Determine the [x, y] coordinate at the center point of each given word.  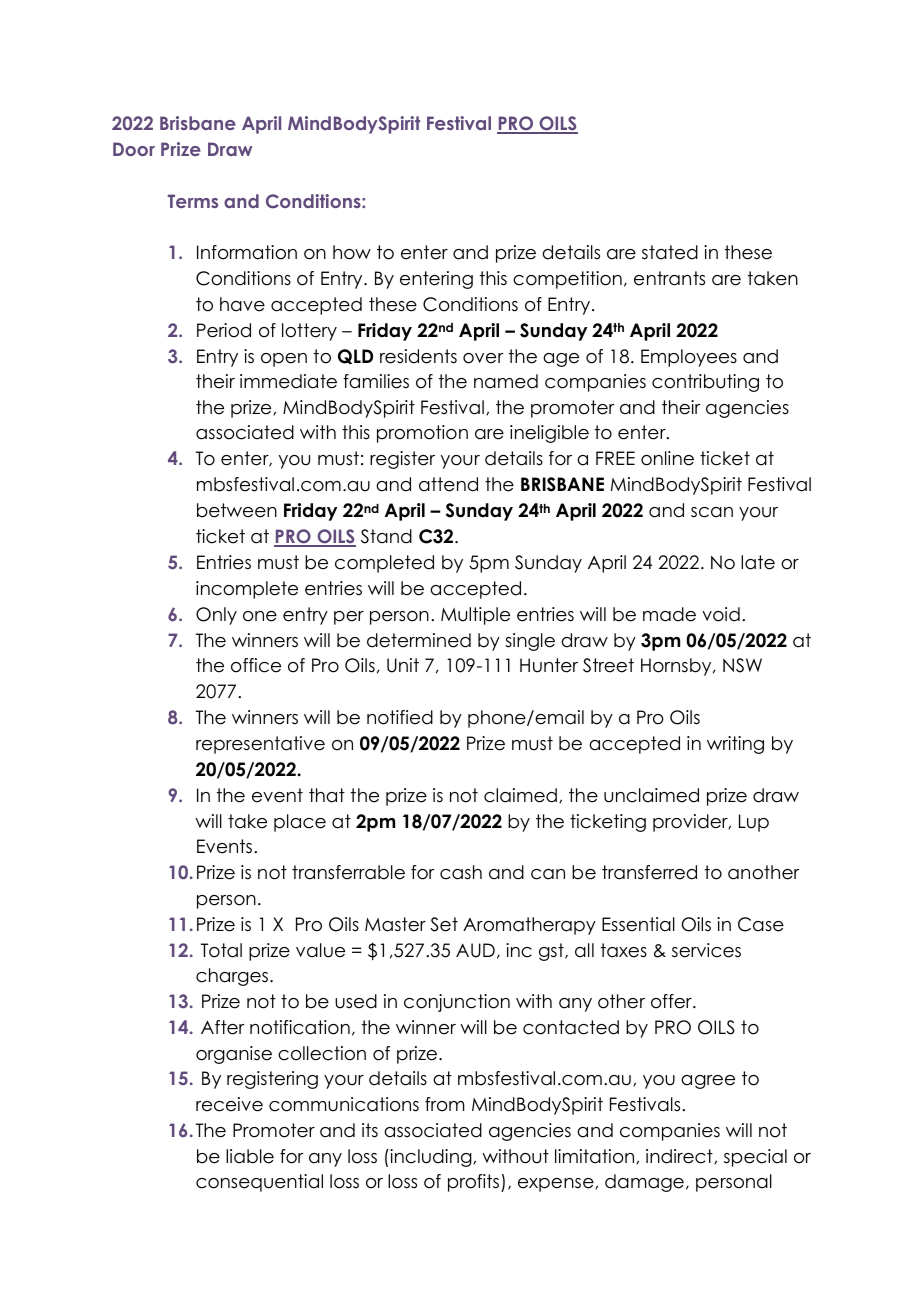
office [256, 665]
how [352, 252]
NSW [742, 665]
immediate [288, 381]
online [667, 458]
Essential [638, 924]
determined [419, 640]
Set [444, 924]
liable [250, 1156]
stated [670, 252]
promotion [422, 434]
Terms [193, 201]
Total [221, 950]
